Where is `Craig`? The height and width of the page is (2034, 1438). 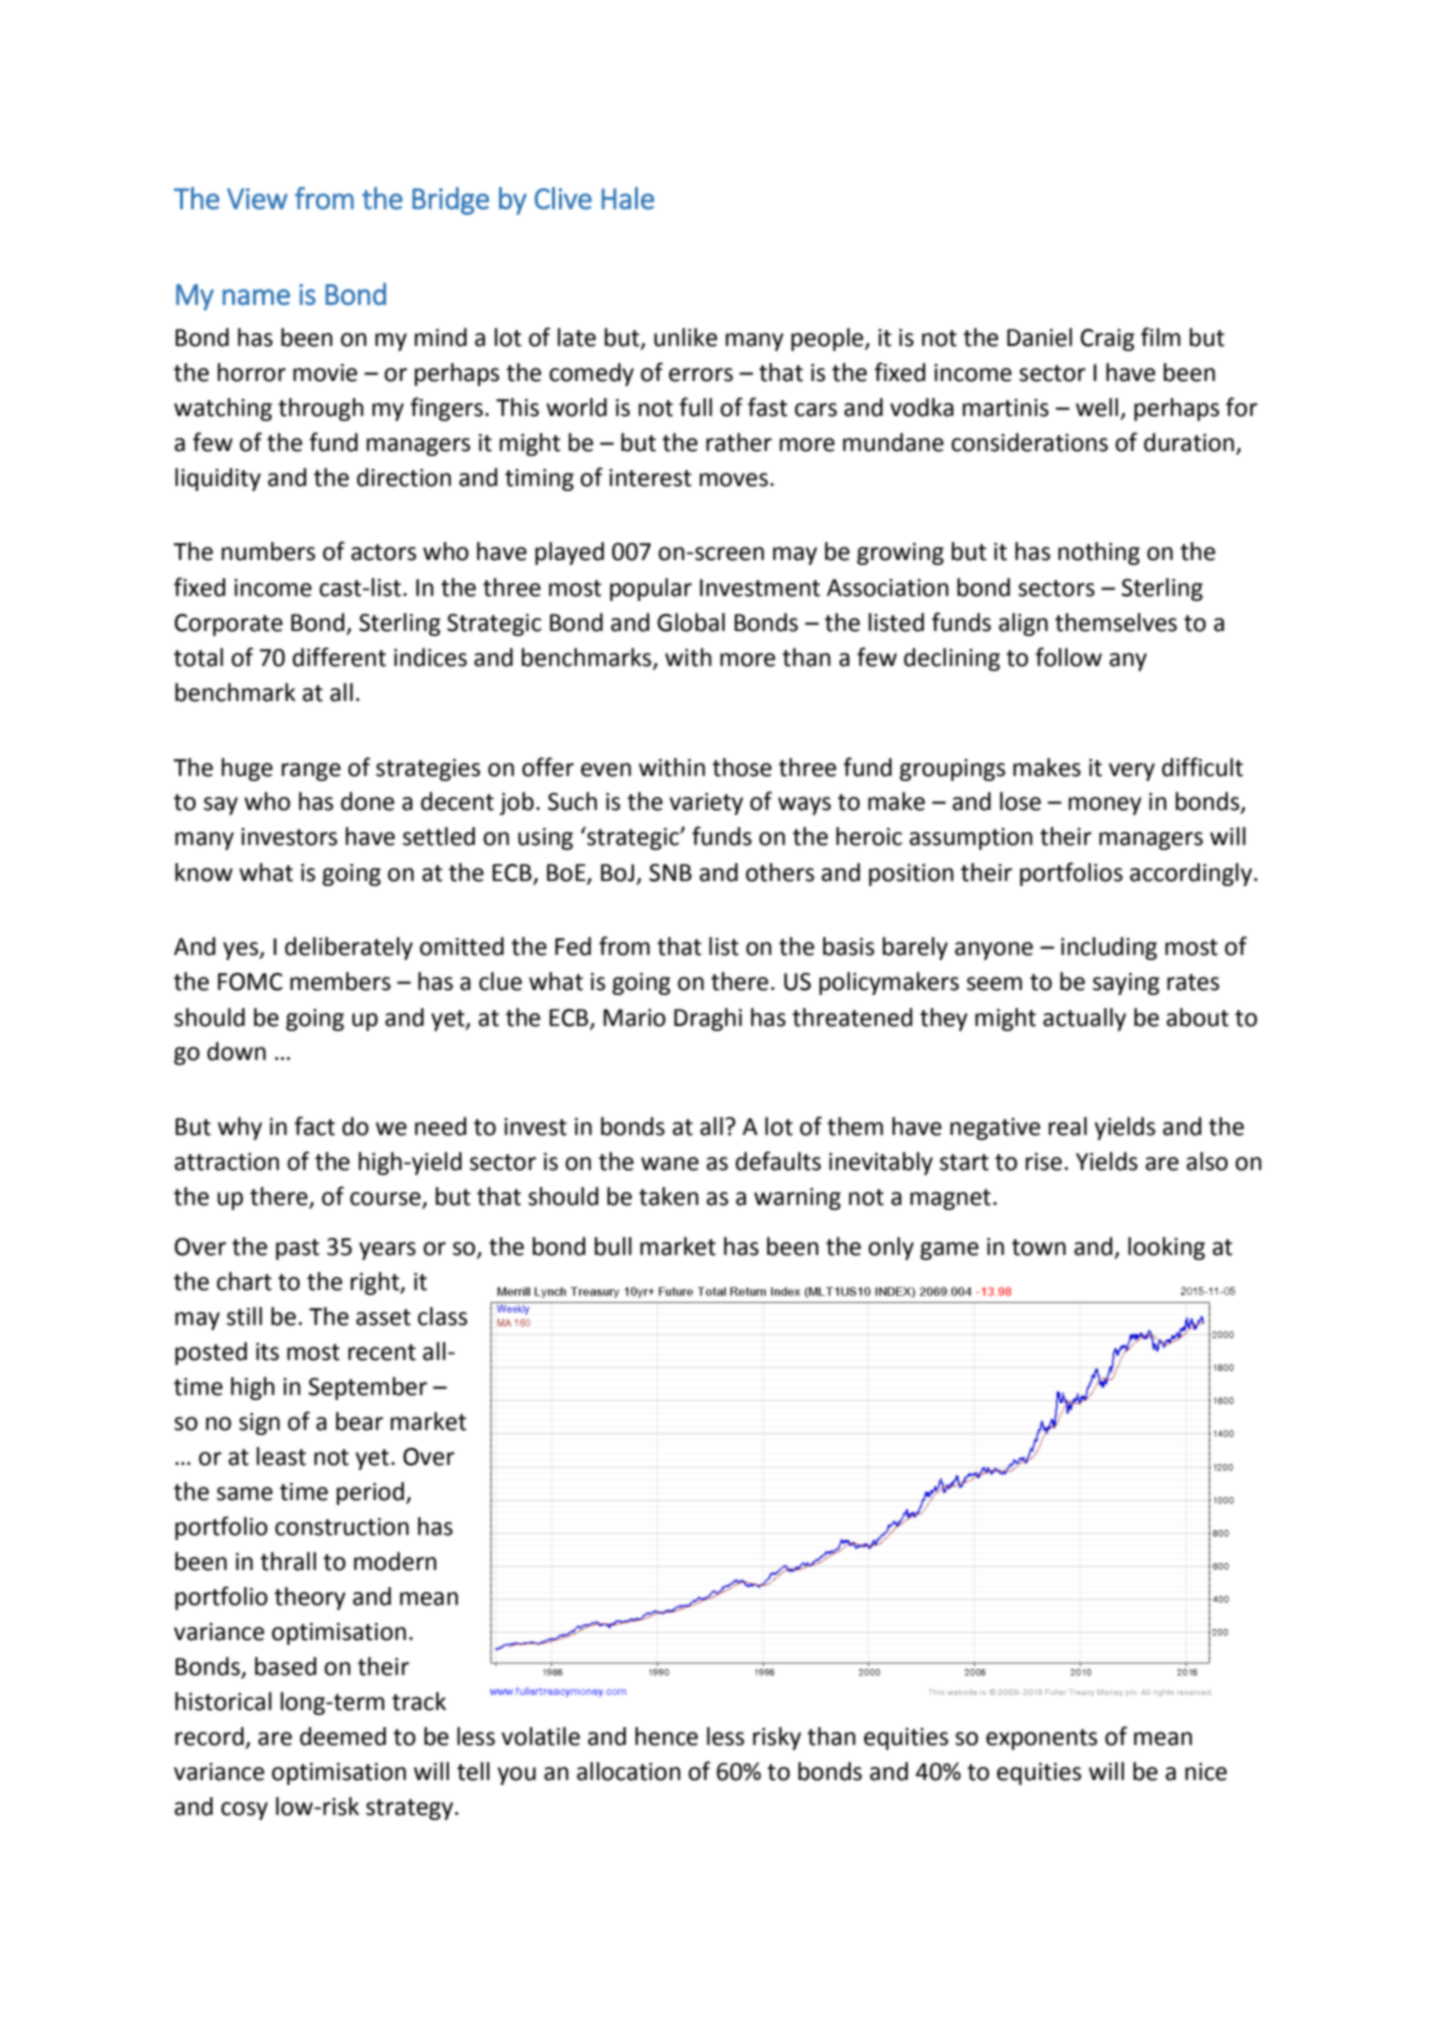 Craig is located at coordinates (1108, 340).
